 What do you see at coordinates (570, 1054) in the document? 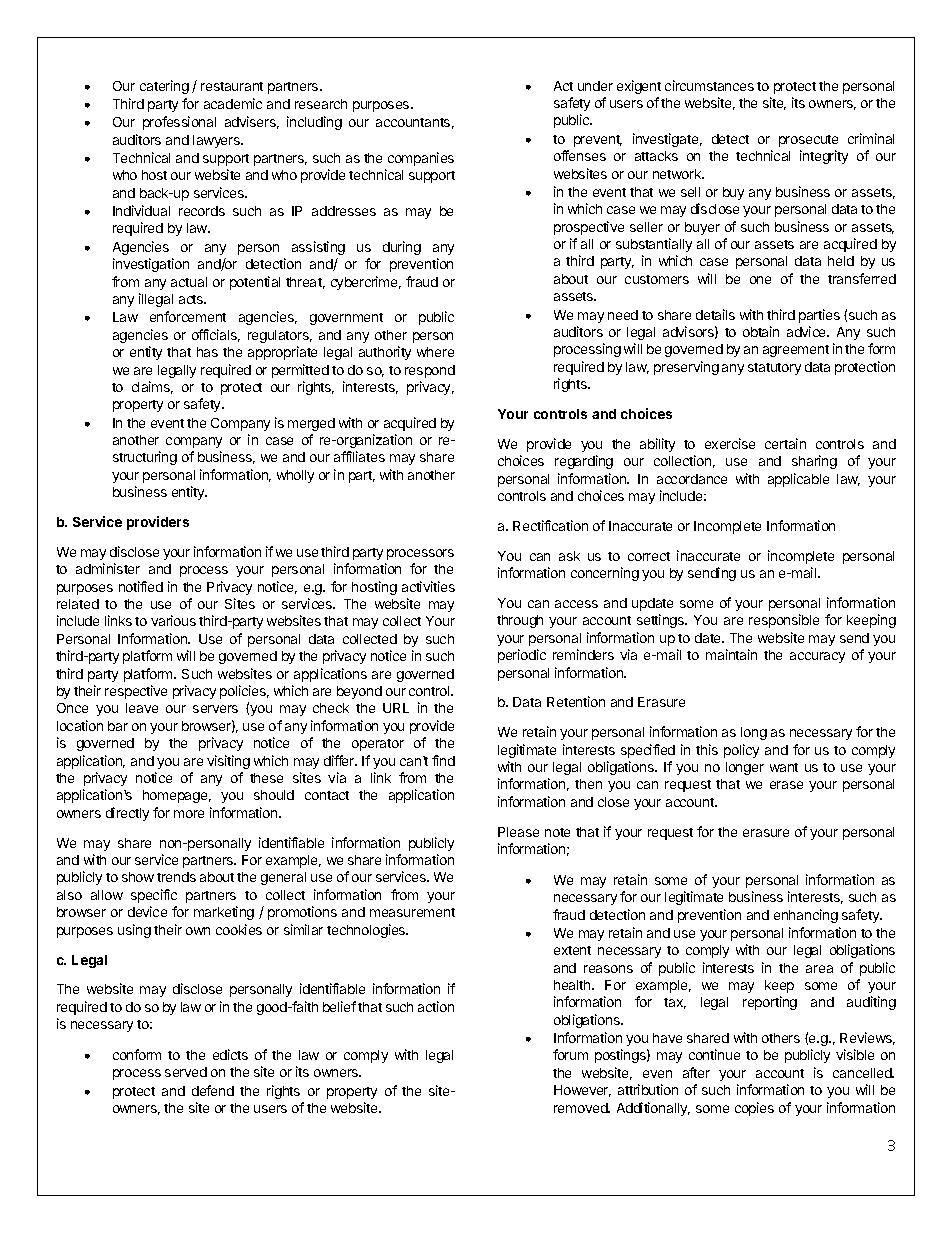
I see `forum` at bounding box center [570, 1054].
